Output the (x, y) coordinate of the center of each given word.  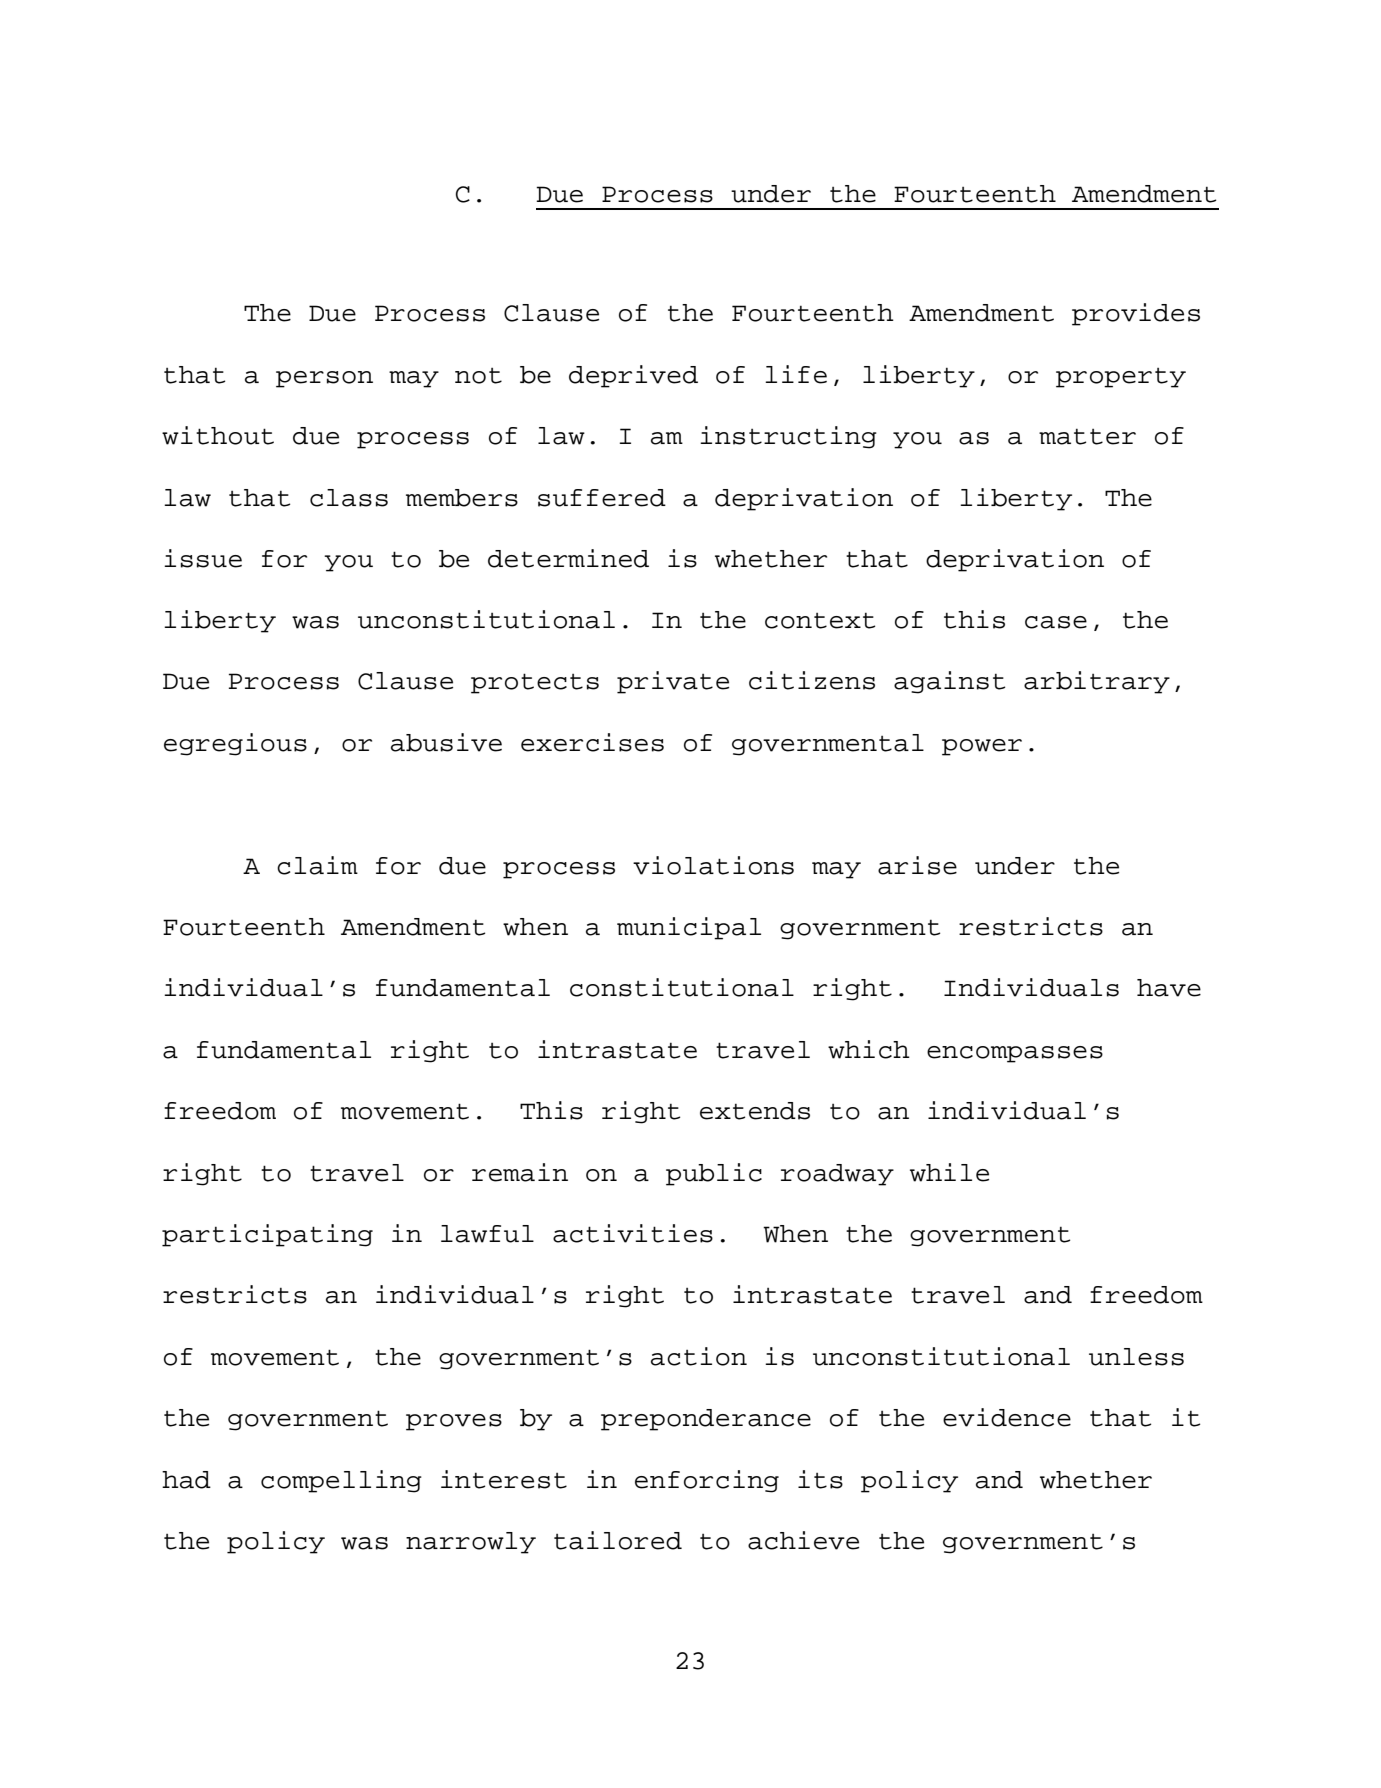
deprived (633, 376)
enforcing (707, 1481)
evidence (1007, 1417)
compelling (341, 1481)
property (1121, 378)
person (324, 379)
